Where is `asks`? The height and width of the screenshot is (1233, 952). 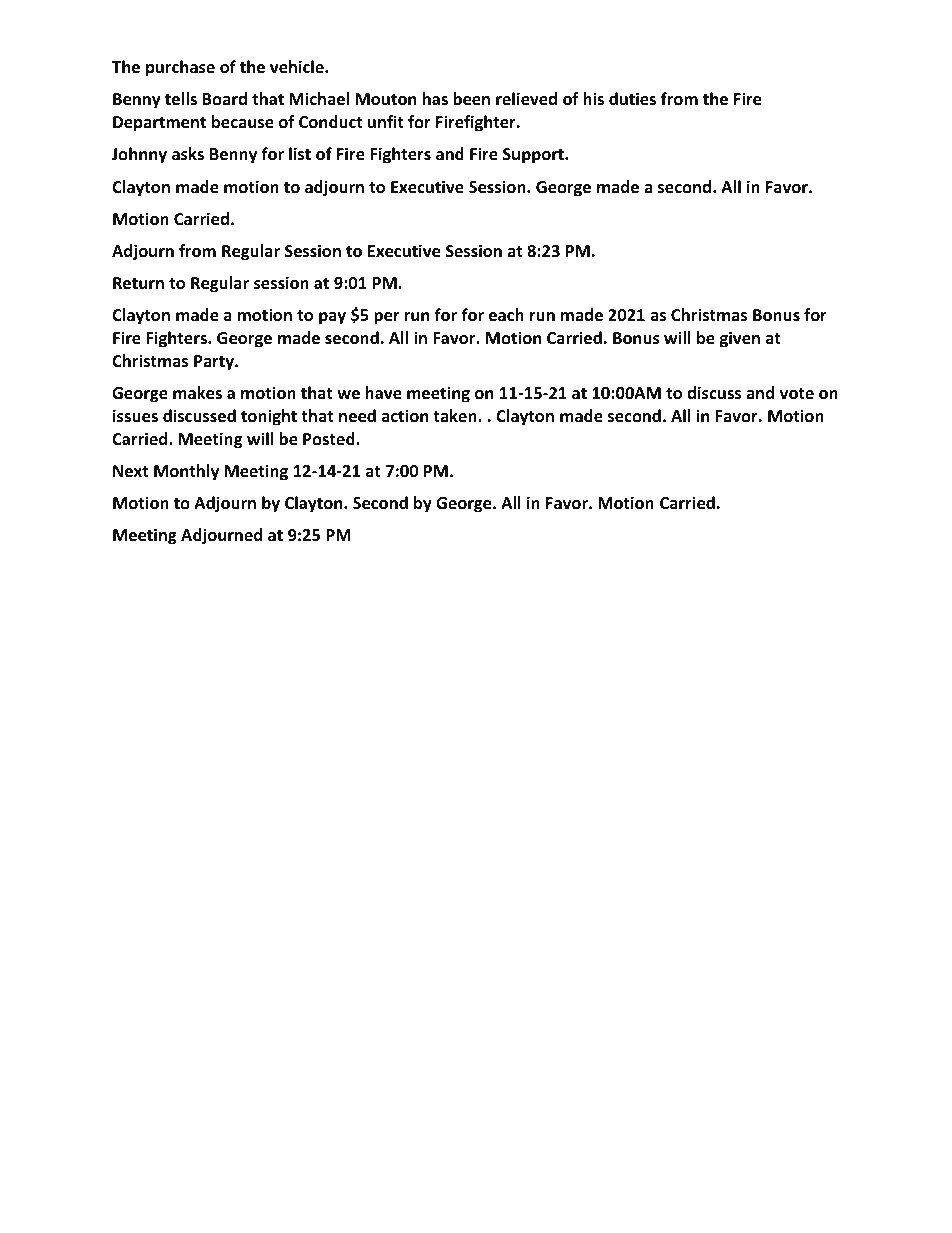 asks is located at coordinates (188, 154).
